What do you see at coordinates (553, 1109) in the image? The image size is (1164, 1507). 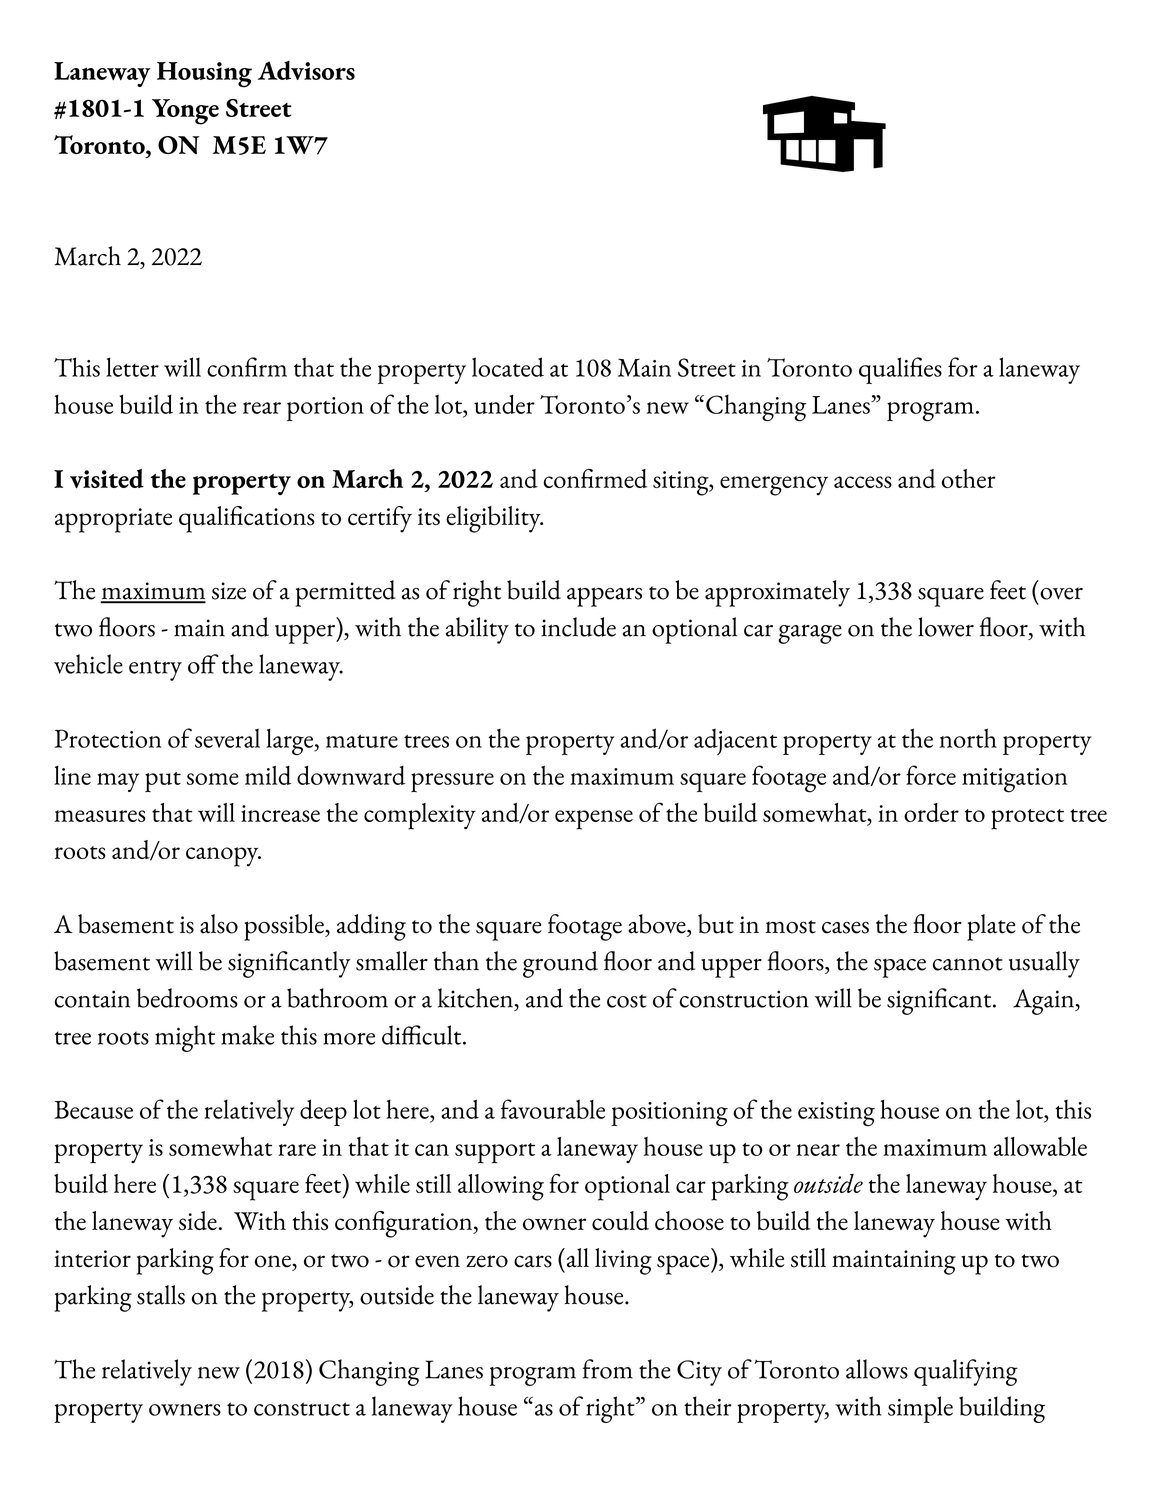 I see `favourable` at bounding box center [553, 1109].
